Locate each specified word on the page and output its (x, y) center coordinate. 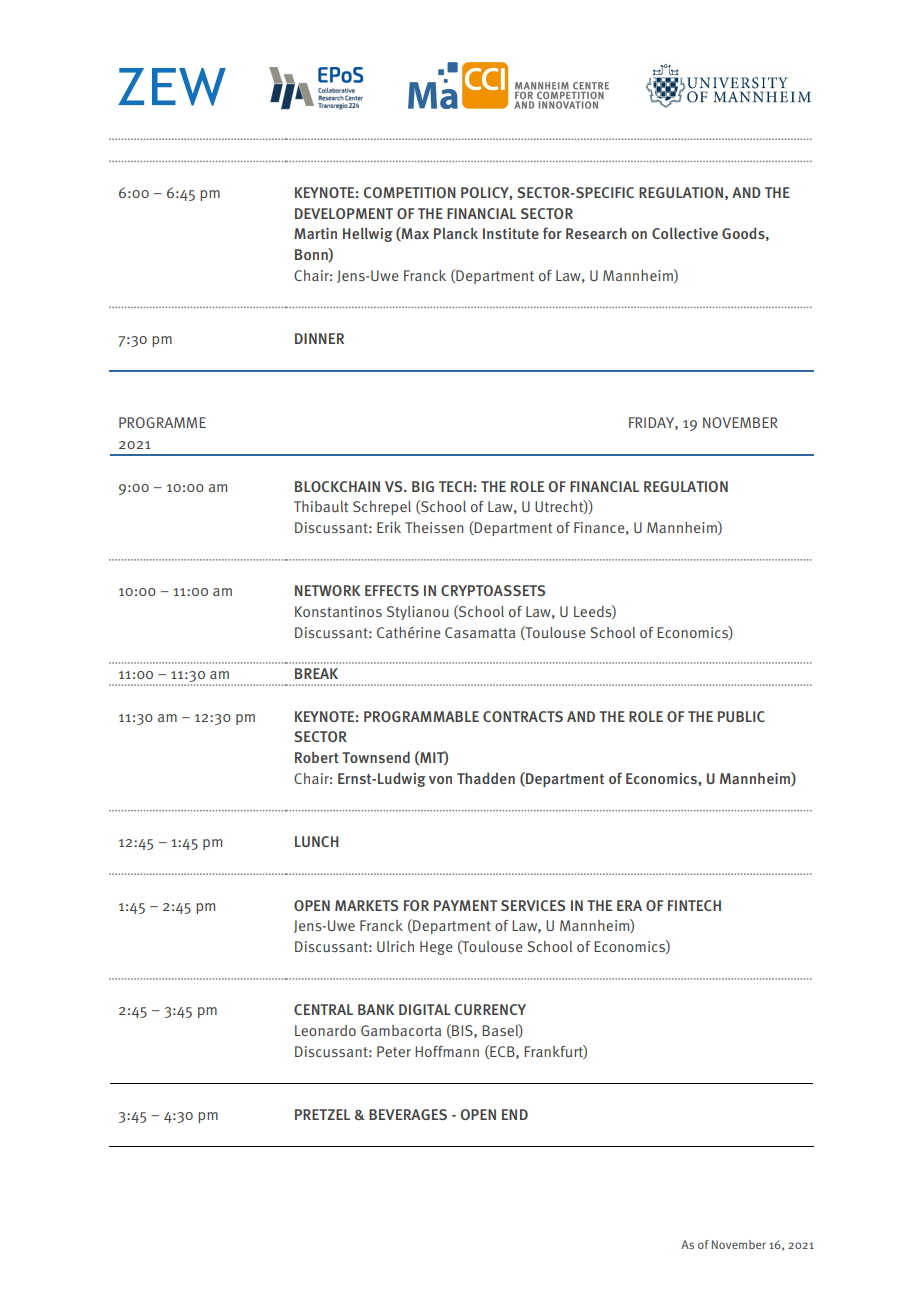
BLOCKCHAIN (337, 486)
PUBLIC (741, 716)
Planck (456, 233)
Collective (685, 233)
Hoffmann (447, 1051)
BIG (423, 486)
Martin (315, 233)
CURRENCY (490, 1009)
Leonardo (325, 1030)
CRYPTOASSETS (493, 590)
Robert (317, 757)
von (440, 780)
